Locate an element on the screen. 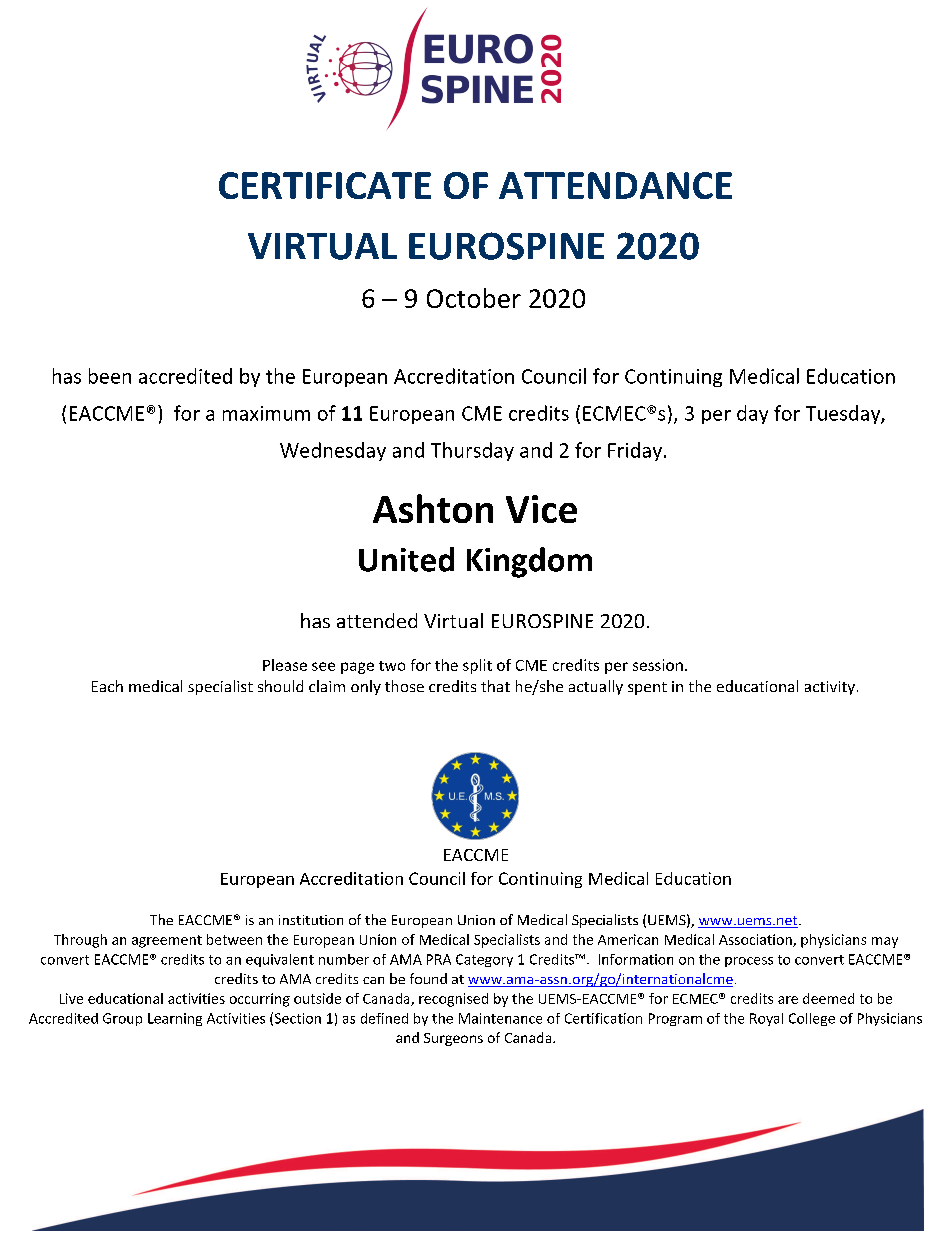 This screenshot has height=1233, width=952. ATTENDANCE is located at coordinates (615, 185).
